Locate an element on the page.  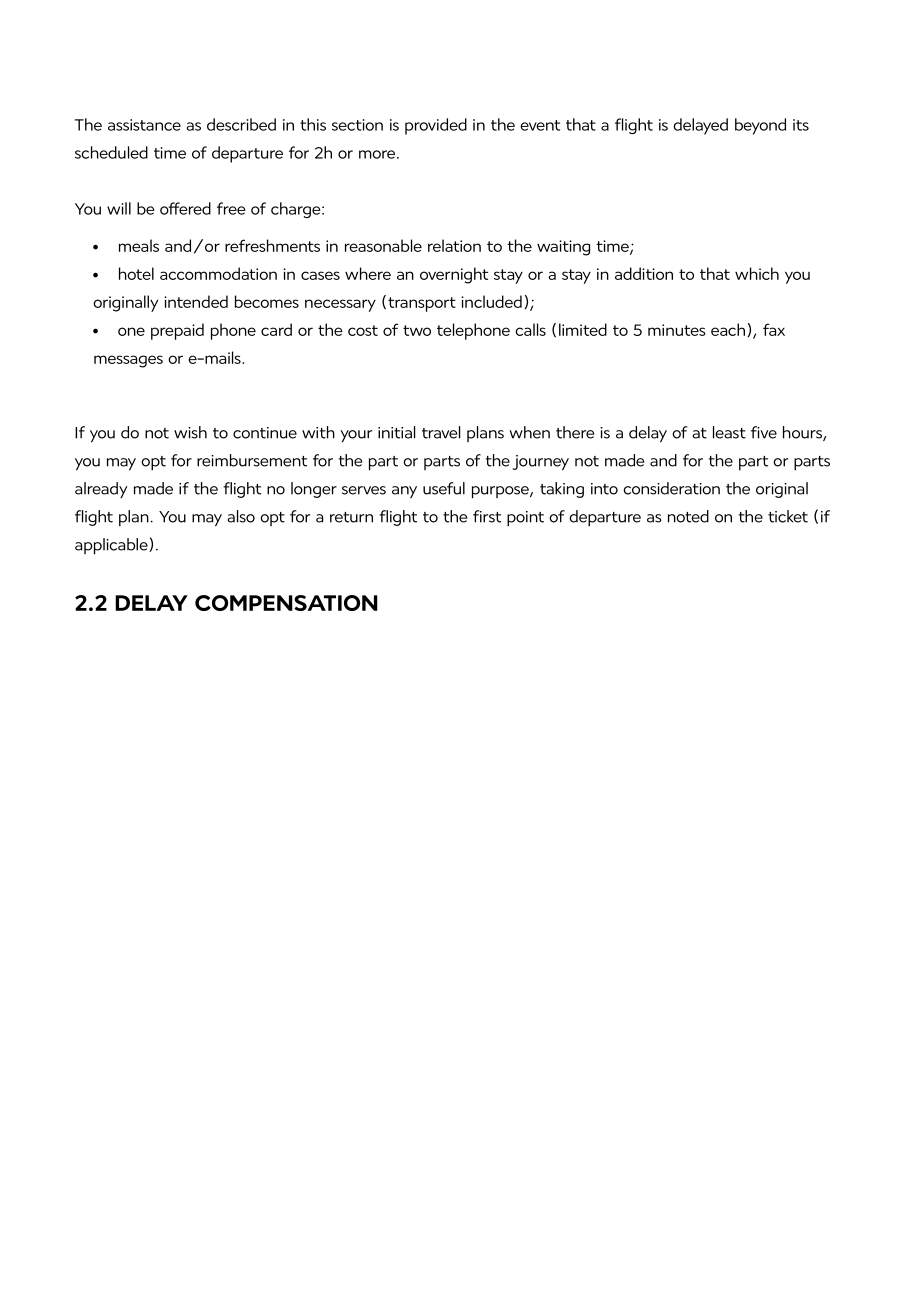
assistance is located at coordinates (144, 125).
